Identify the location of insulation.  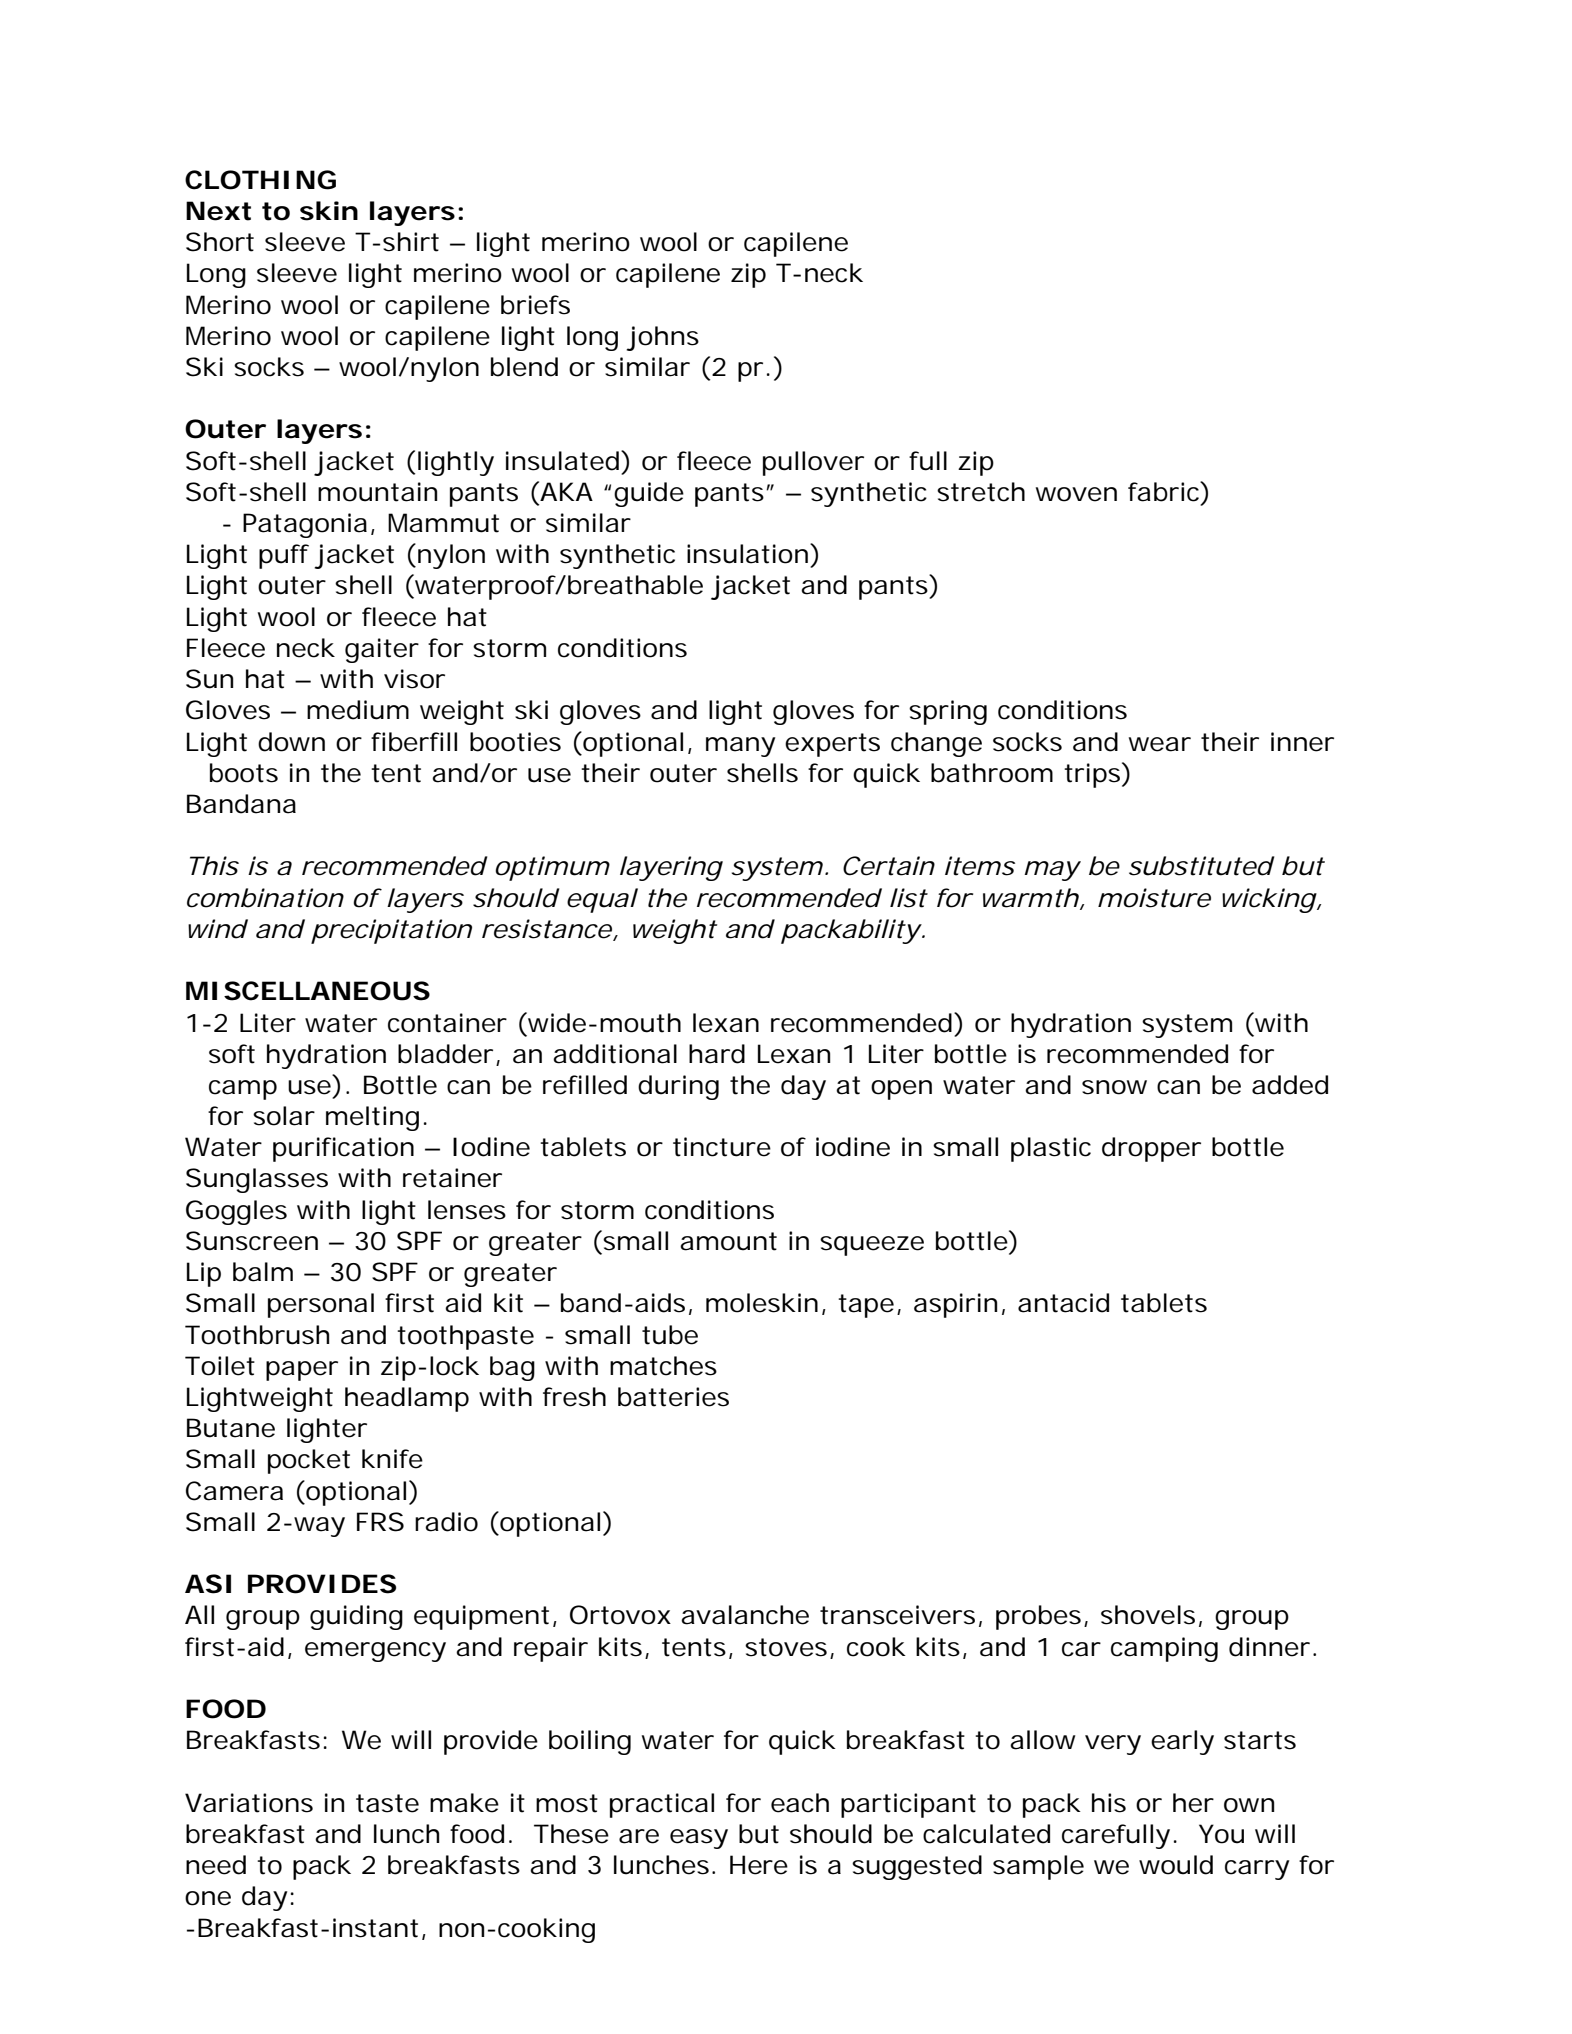
(747, 554).
